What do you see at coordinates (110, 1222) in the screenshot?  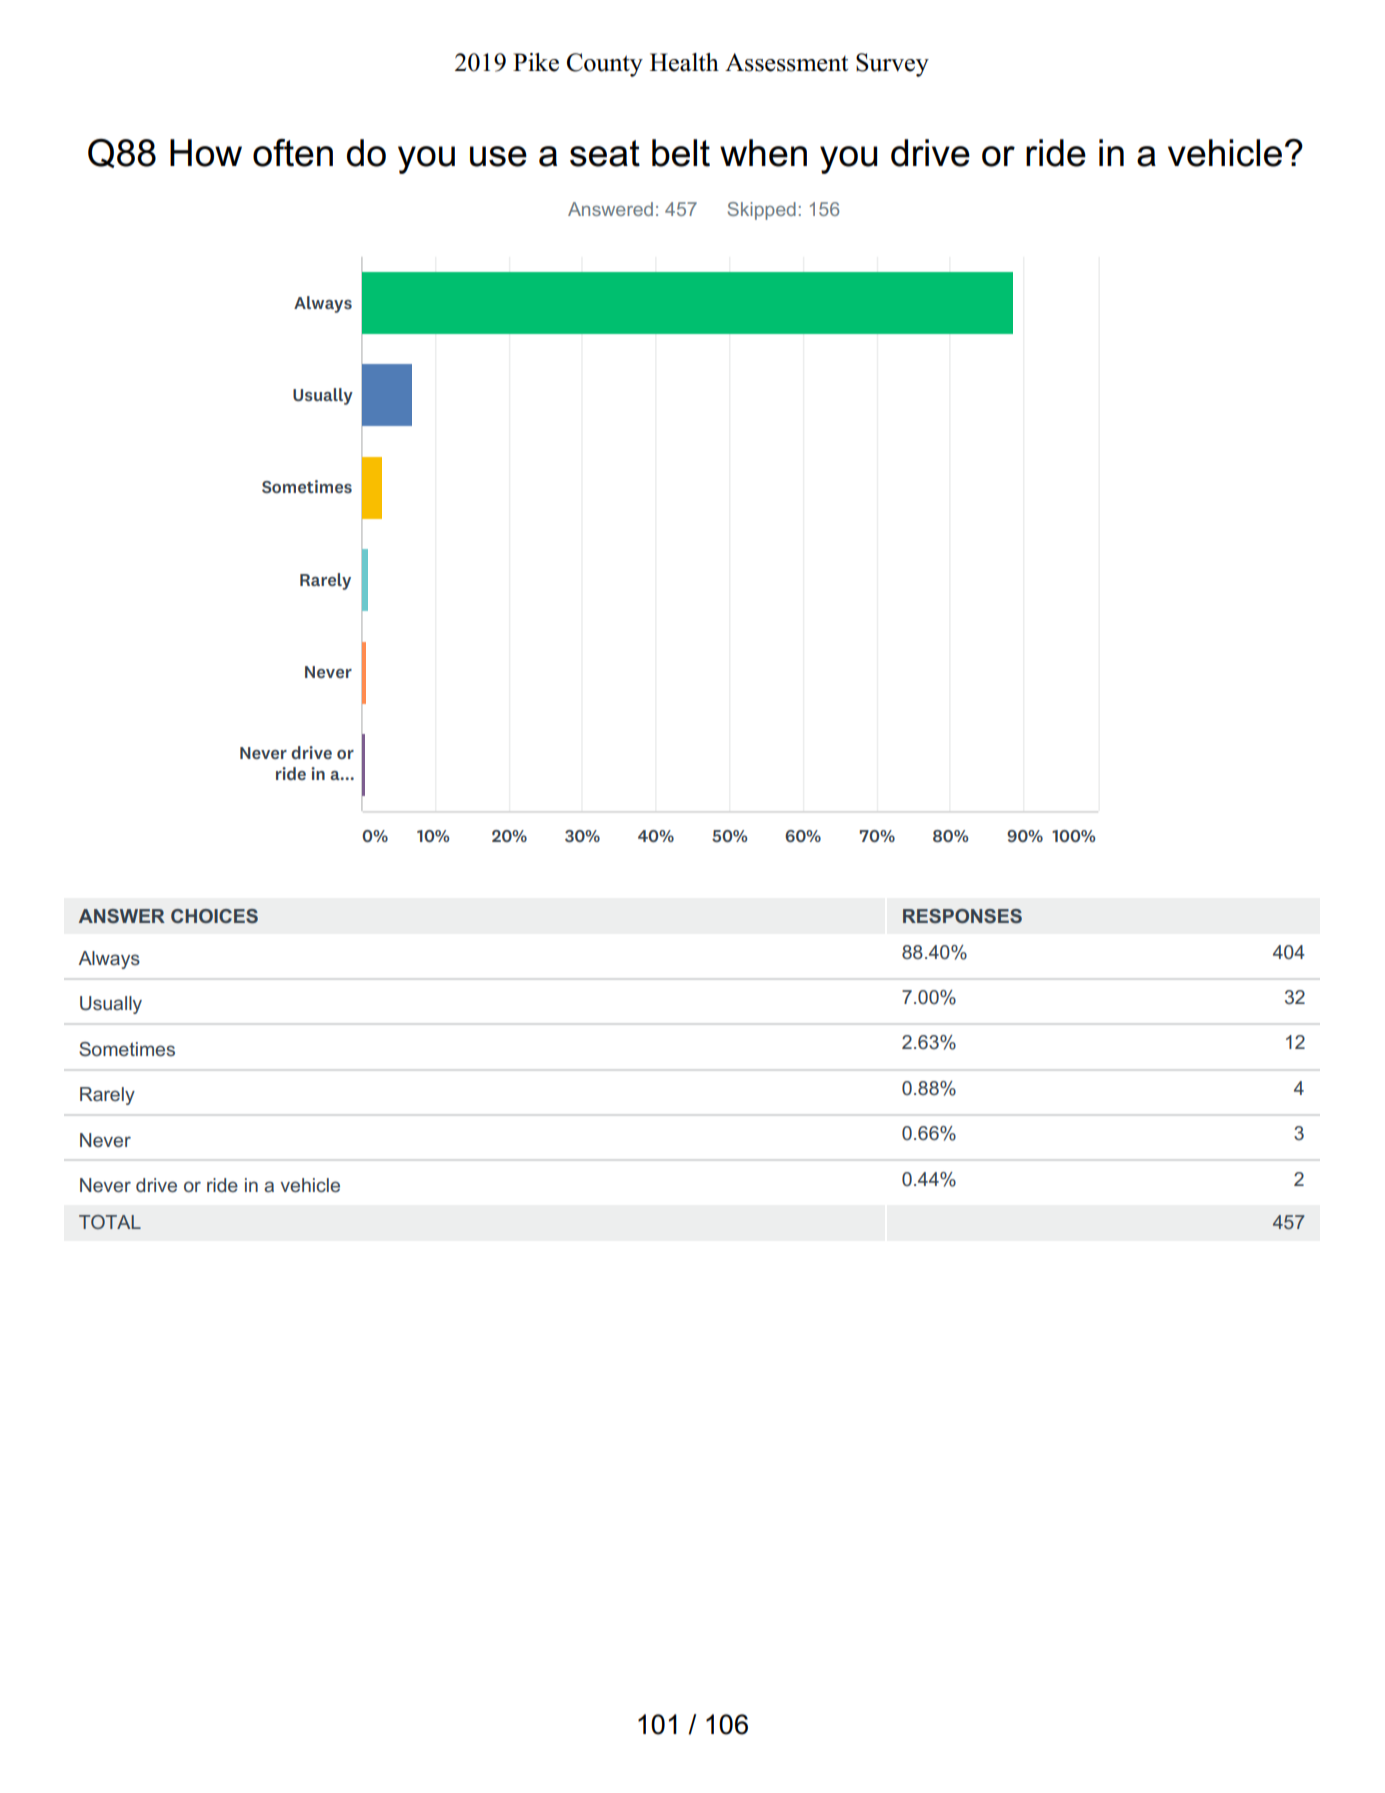 I see `TOTAL` at bounding box center [110, 1222].
